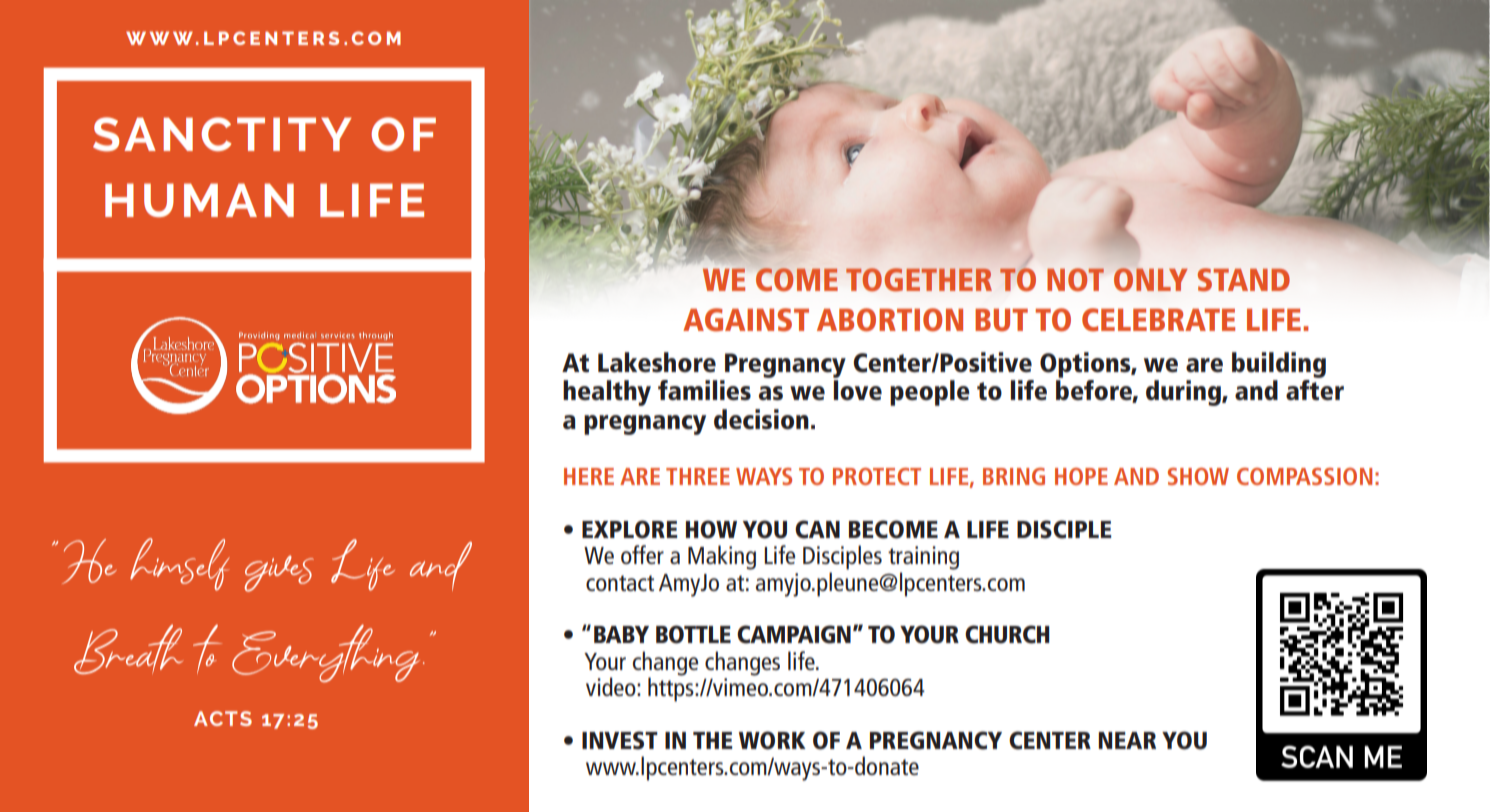  Describe the element at coordinates (589, 476) in the document. I see `HERE` at that location.
